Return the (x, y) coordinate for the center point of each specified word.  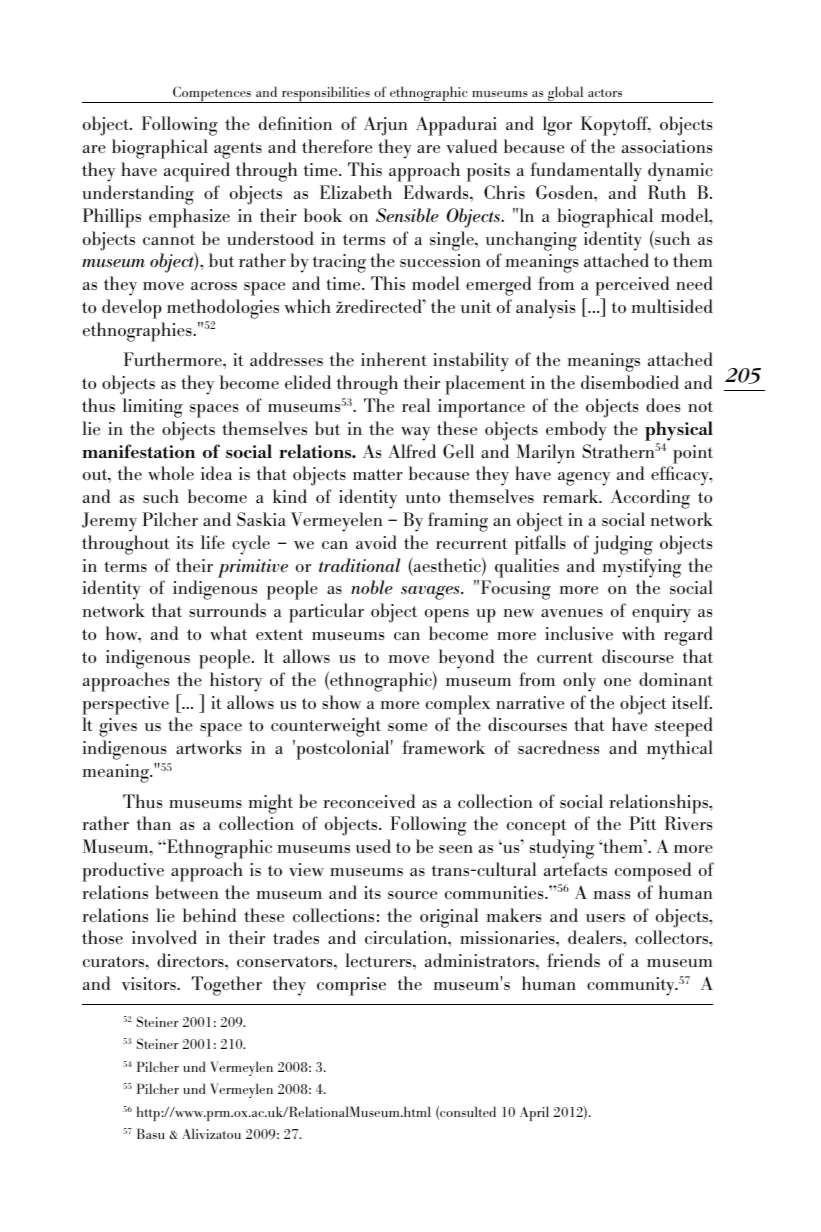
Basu (151, 1133)
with (638, 633)
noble (372, 587)
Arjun (386, 126)
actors (605, 93)
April (534, 1113)
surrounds (227, 610)
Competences (212, 94)
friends (573, 960)
